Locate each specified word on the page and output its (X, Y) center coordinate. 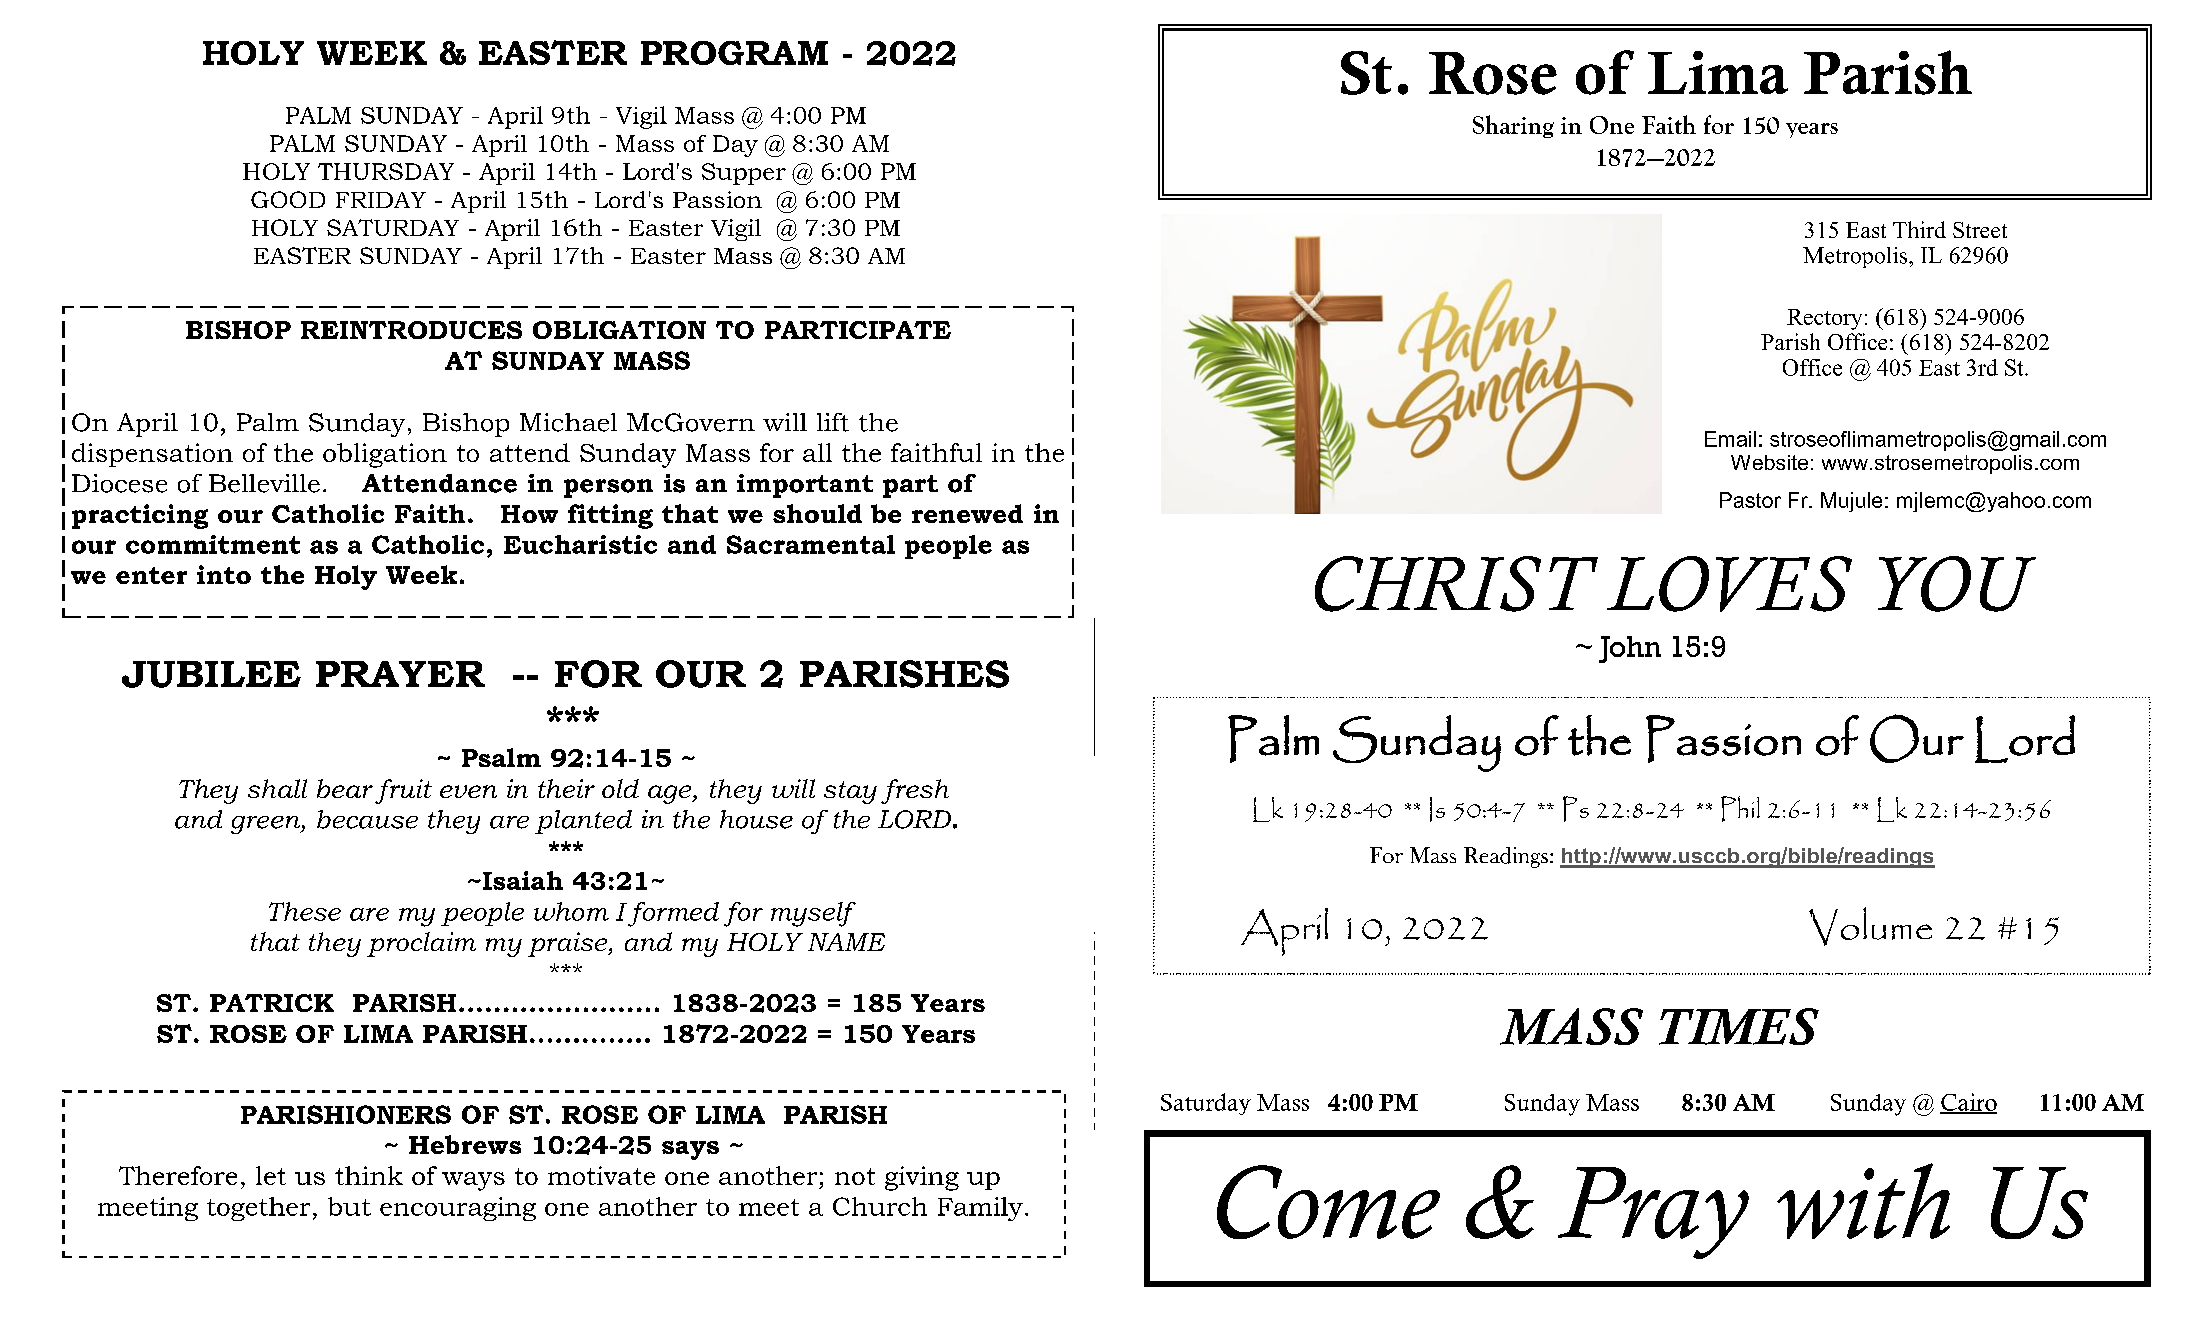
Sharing (1513, 126)
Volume (1870, 926)
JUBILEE (211, 674)
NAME (846, 942)
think (369, 1175)
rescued (1217, 697)
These (305, 911)
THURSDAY (386, 171)
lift (833, 422)
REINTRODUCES (411, 330)
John (1630, 649)
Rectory (1824, 319)
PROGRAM (734, 53)
